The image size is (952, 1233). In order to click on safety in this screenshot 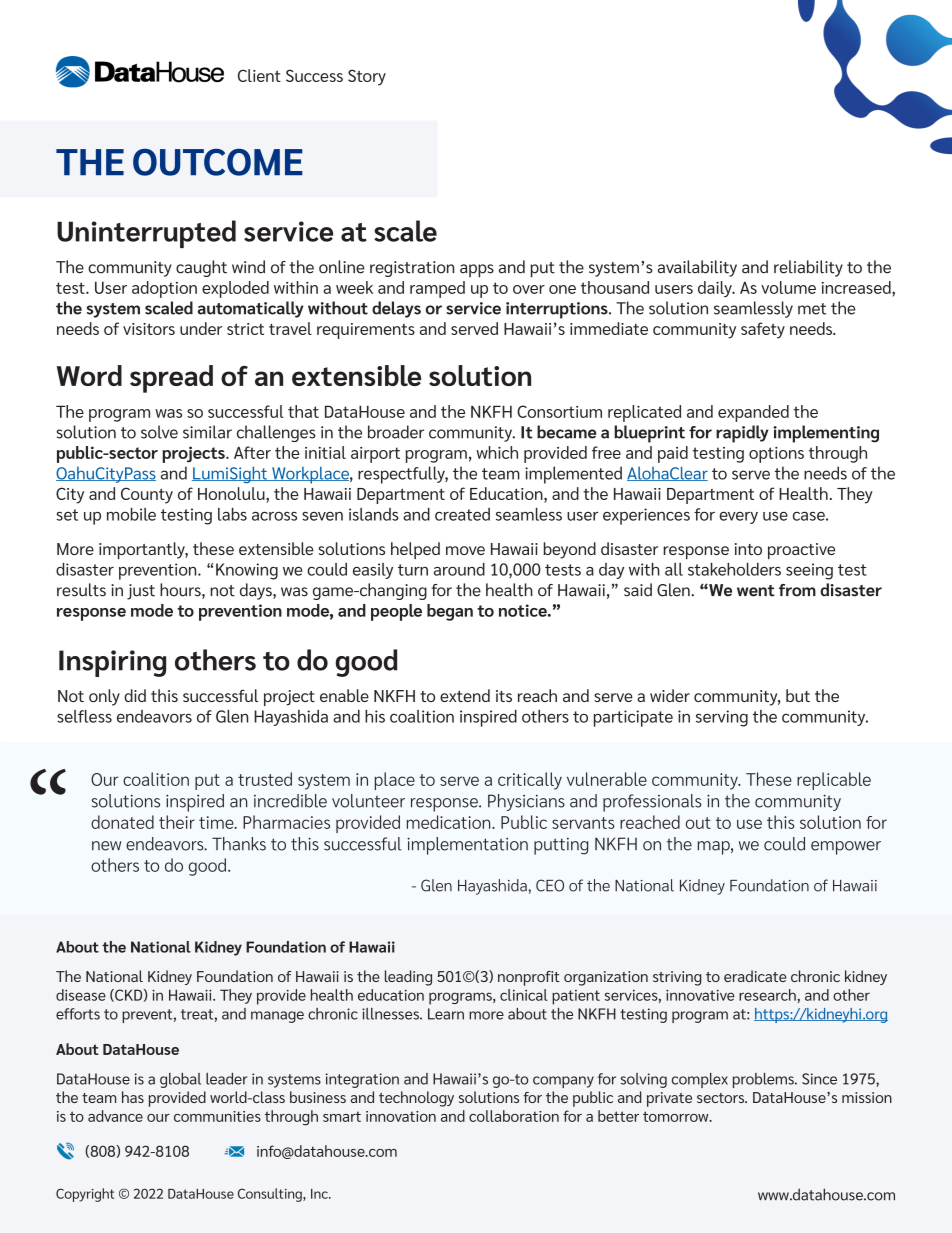, I will do `click(763, 330)`.
